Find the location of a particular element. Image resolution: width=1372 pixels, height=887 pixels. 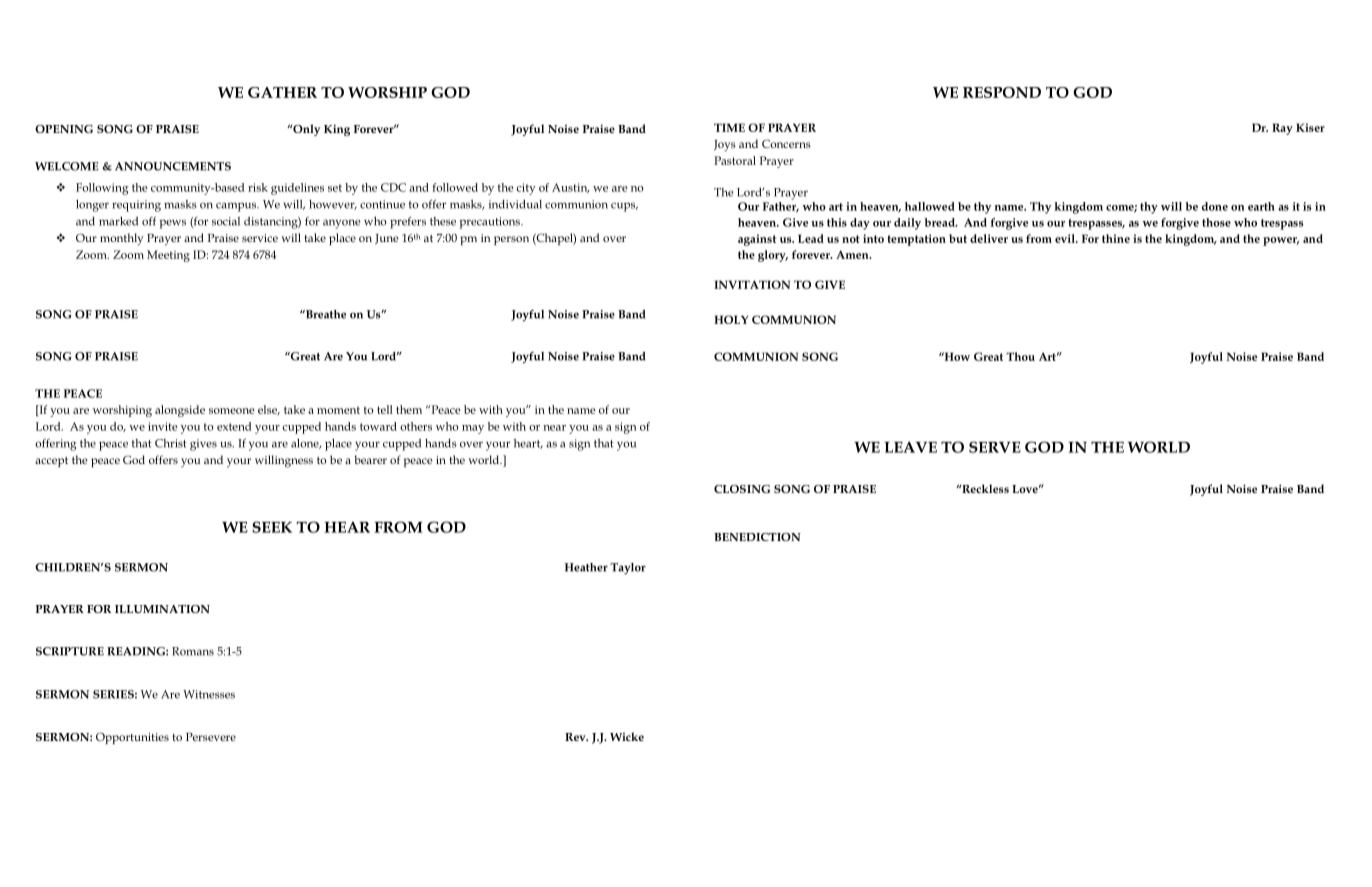

Thou is located at coordinates (1020, 356).
